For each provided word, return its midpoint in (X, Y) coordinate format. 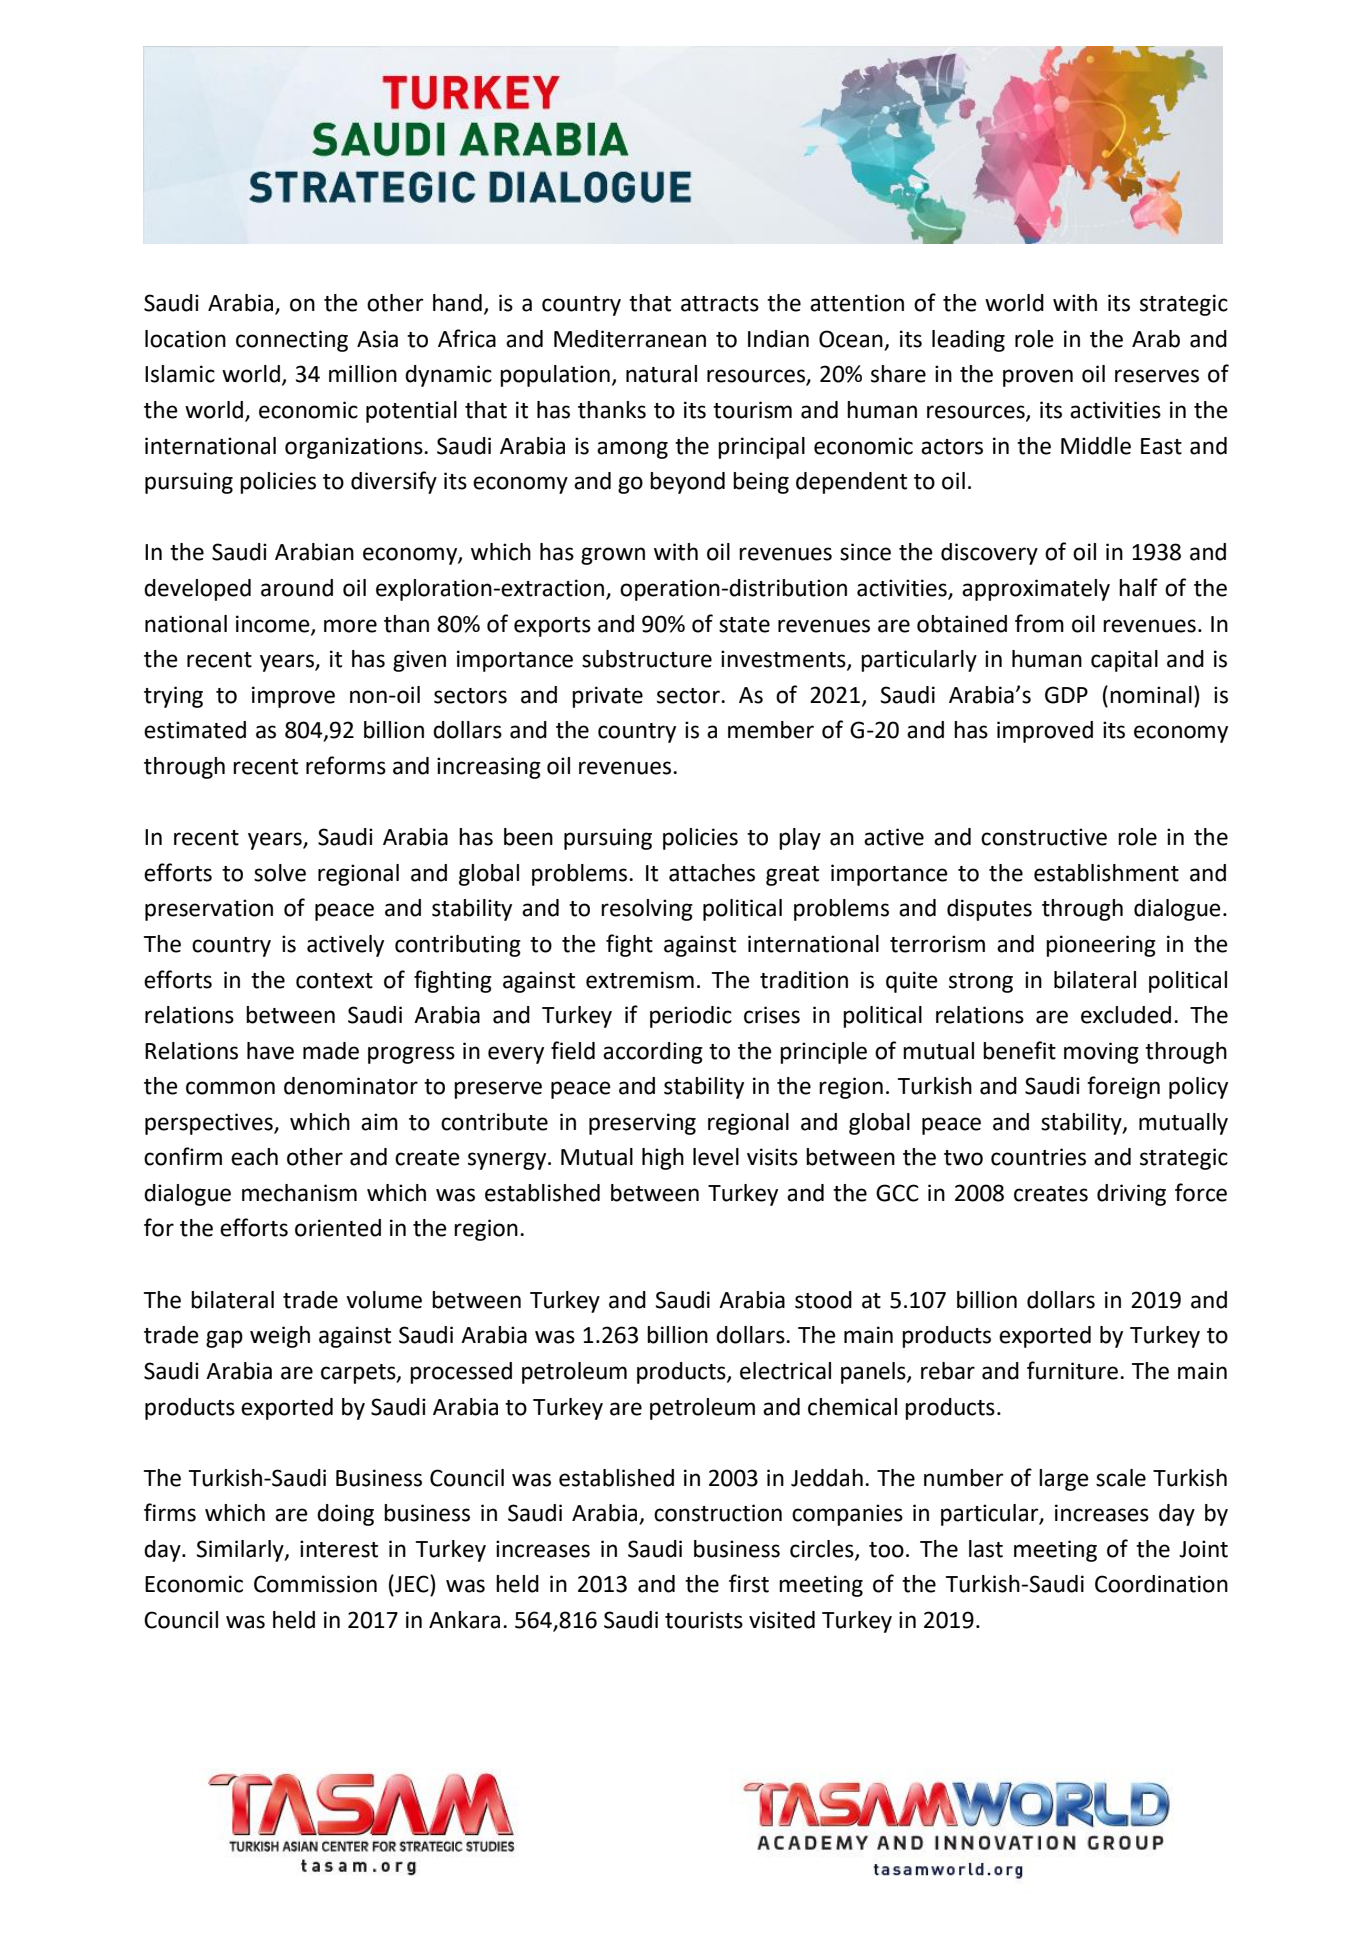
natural (661, 374)
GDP (1066, 695)
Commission (315, 1584)
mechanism (299, 1193)
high (663, 1159)
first (749, 1583)
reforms (346, 765)
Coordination (1161, 1584)
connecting (292, 341)
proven (1038, 378)
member (771, 730)
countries (1038, 1157)
